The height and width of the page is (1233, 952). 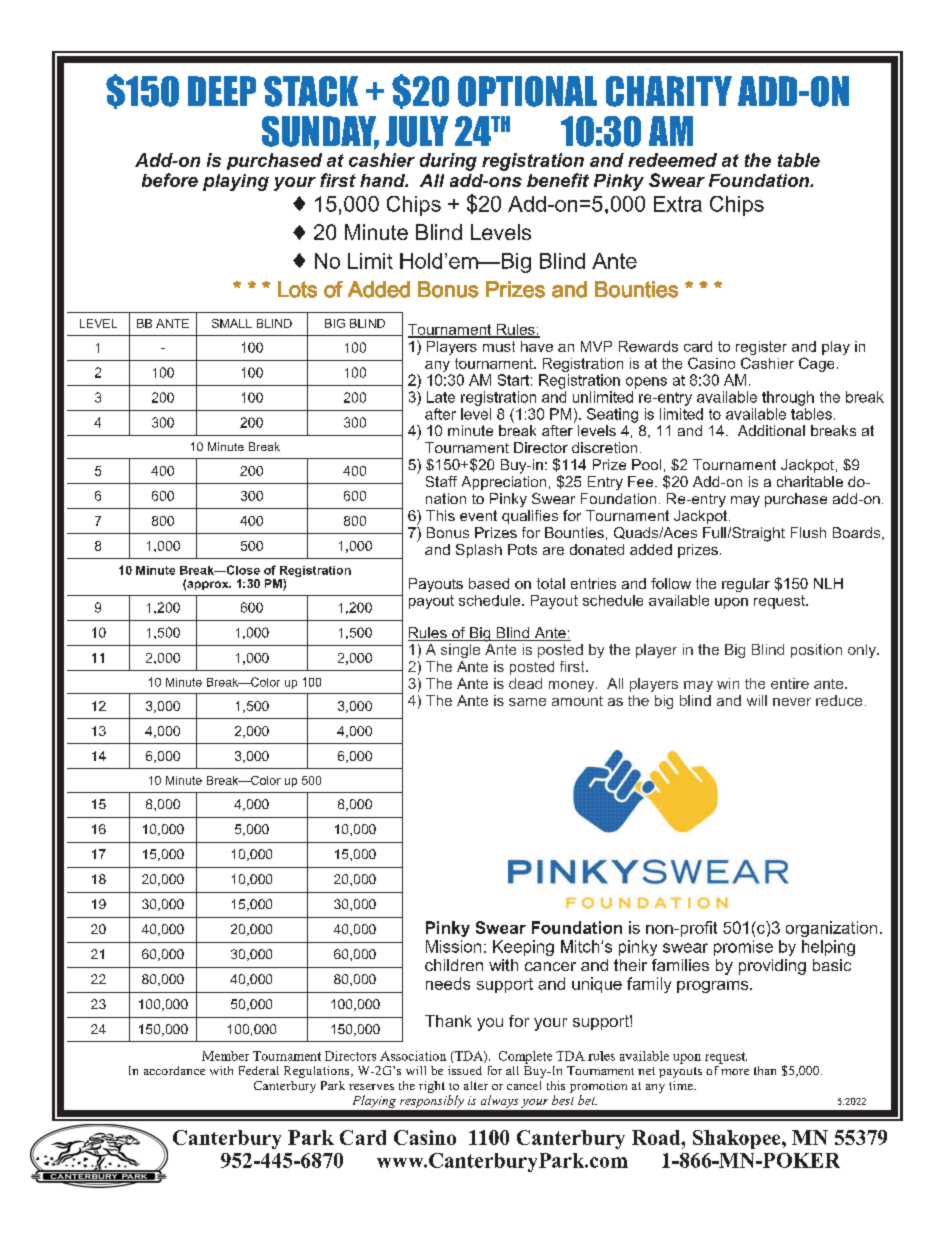 I want to click on based, so click(x=489, y=583).
